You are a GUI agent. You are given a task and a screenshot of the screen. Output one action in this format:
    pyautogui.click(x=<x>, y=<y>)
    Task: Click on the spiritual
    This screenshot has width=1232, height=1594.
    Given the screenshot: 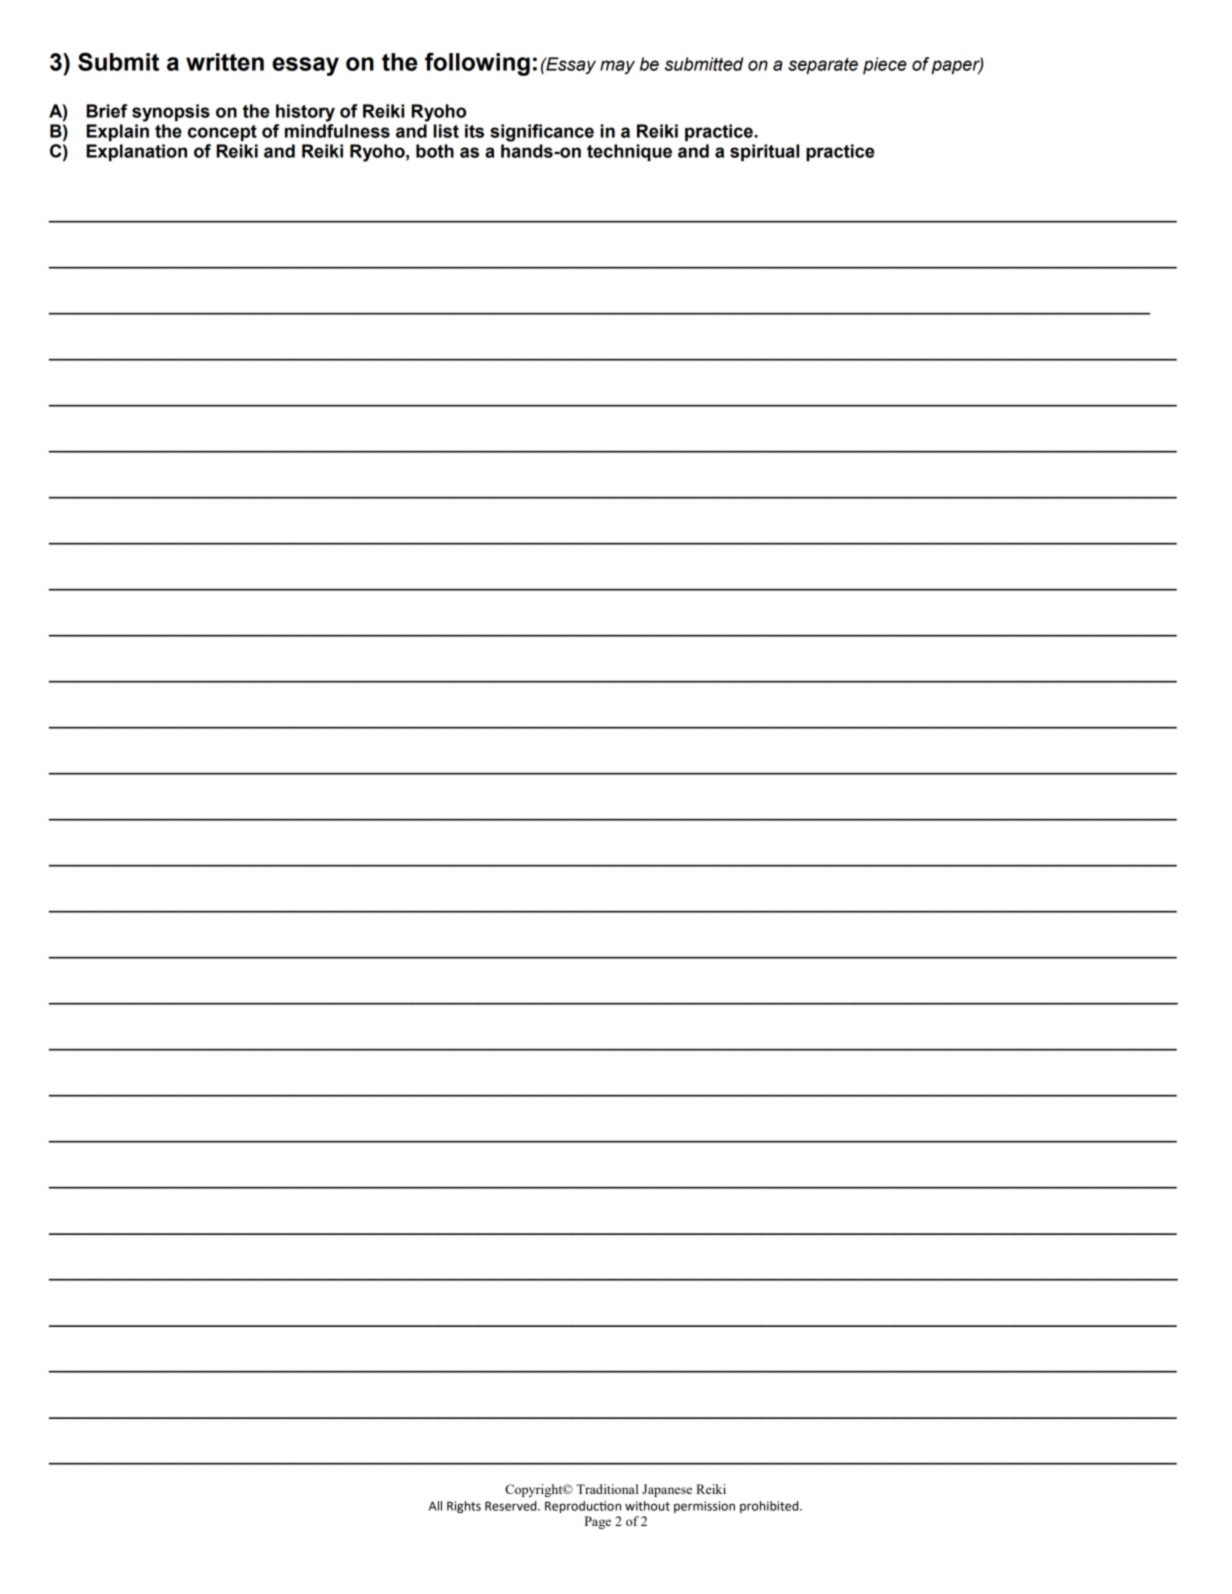 What is the action you would take?
    pyautogui.click(x=764, y=153)
